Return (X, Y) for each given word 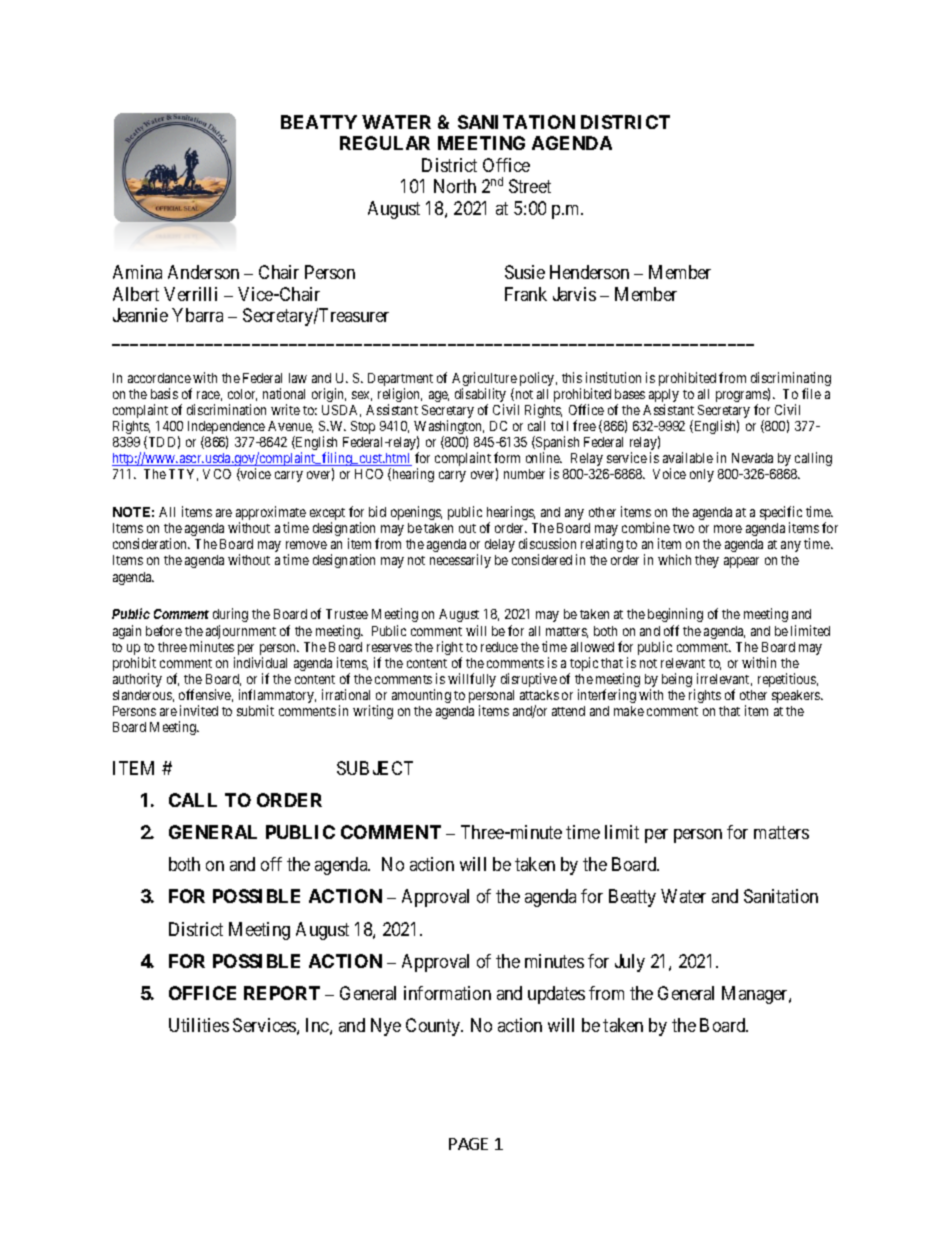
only (702, 475)
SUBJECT (375, 768)
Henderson (589, 272)
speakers (797, 696)
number (524, 474)
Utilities (199, 1025)
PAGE (468, 1144)
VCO (217, 474)
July (630, 963)
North (455, 186)
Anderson (203, 272)
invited (199, 710)
